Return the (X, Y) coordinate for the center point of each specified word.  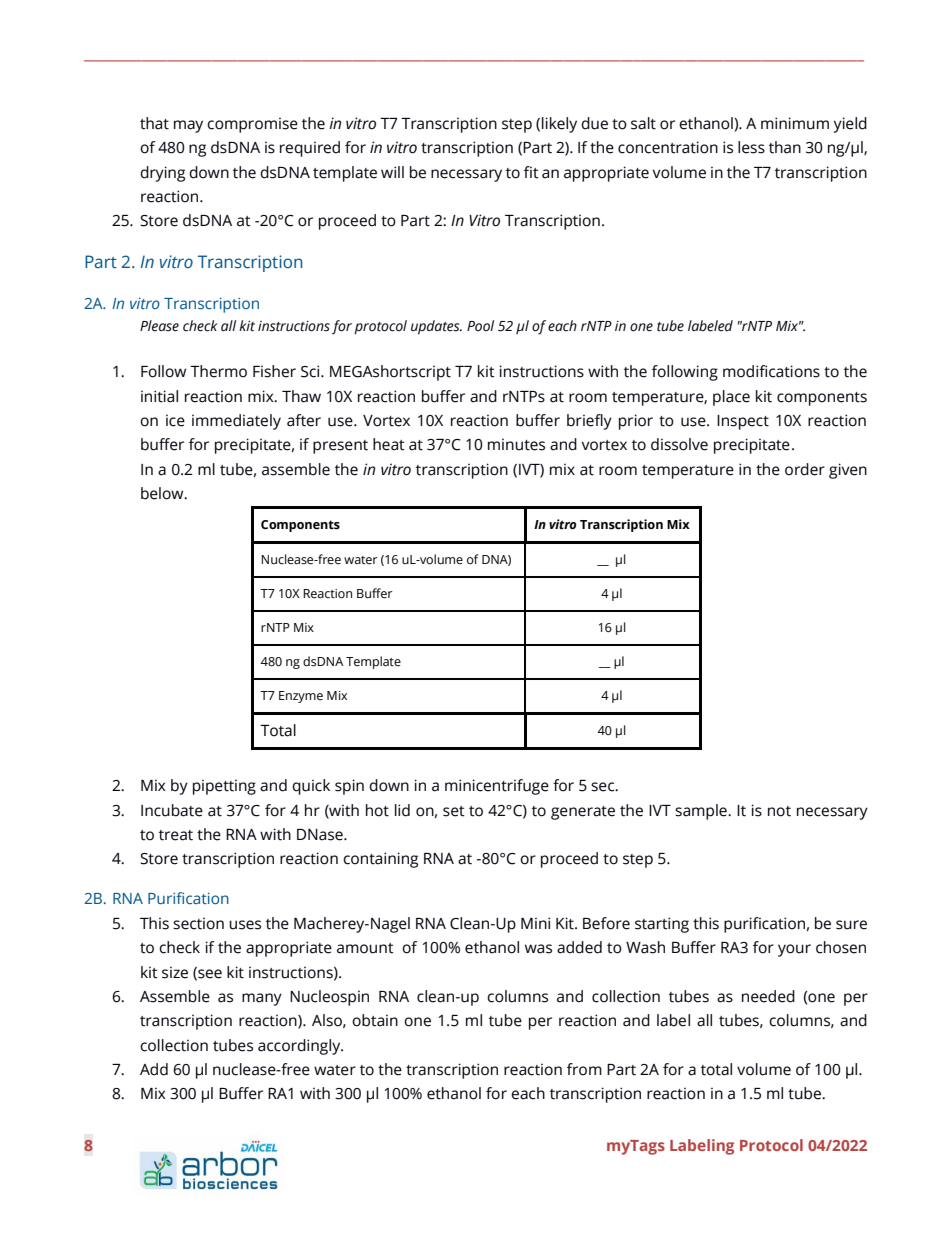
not (779, 811)
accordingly (300, 1047)
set (454, 811)
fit (531, 172)
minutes (516, 445)
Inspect (743, 422)
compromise (252, 125)
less (751, 147)
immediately (236, 422)
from (584, 1069)
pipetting (224, 787)
